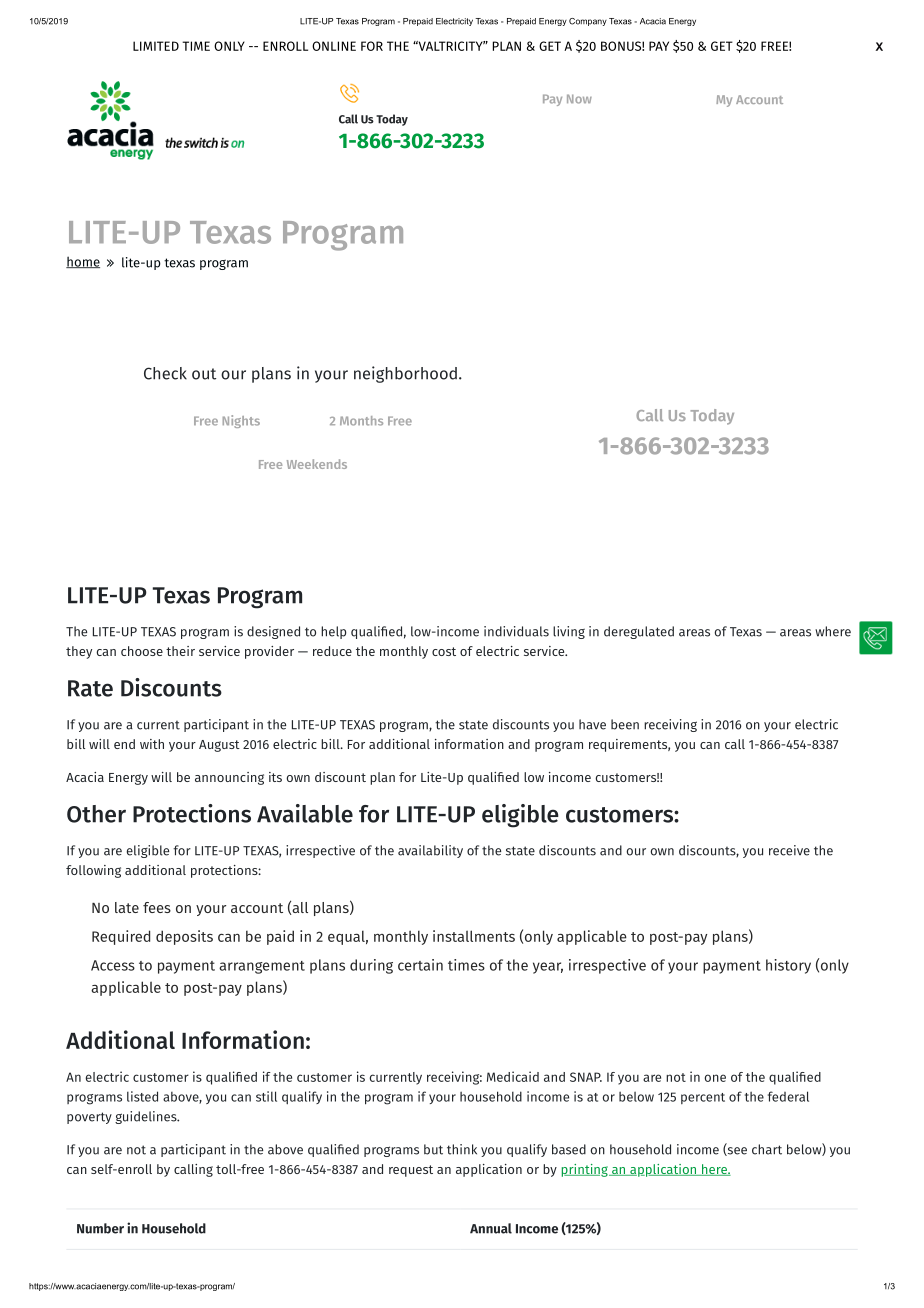 The height and width of the screenshot is (1308, 924). I want to click on history, so click(788, 966).
